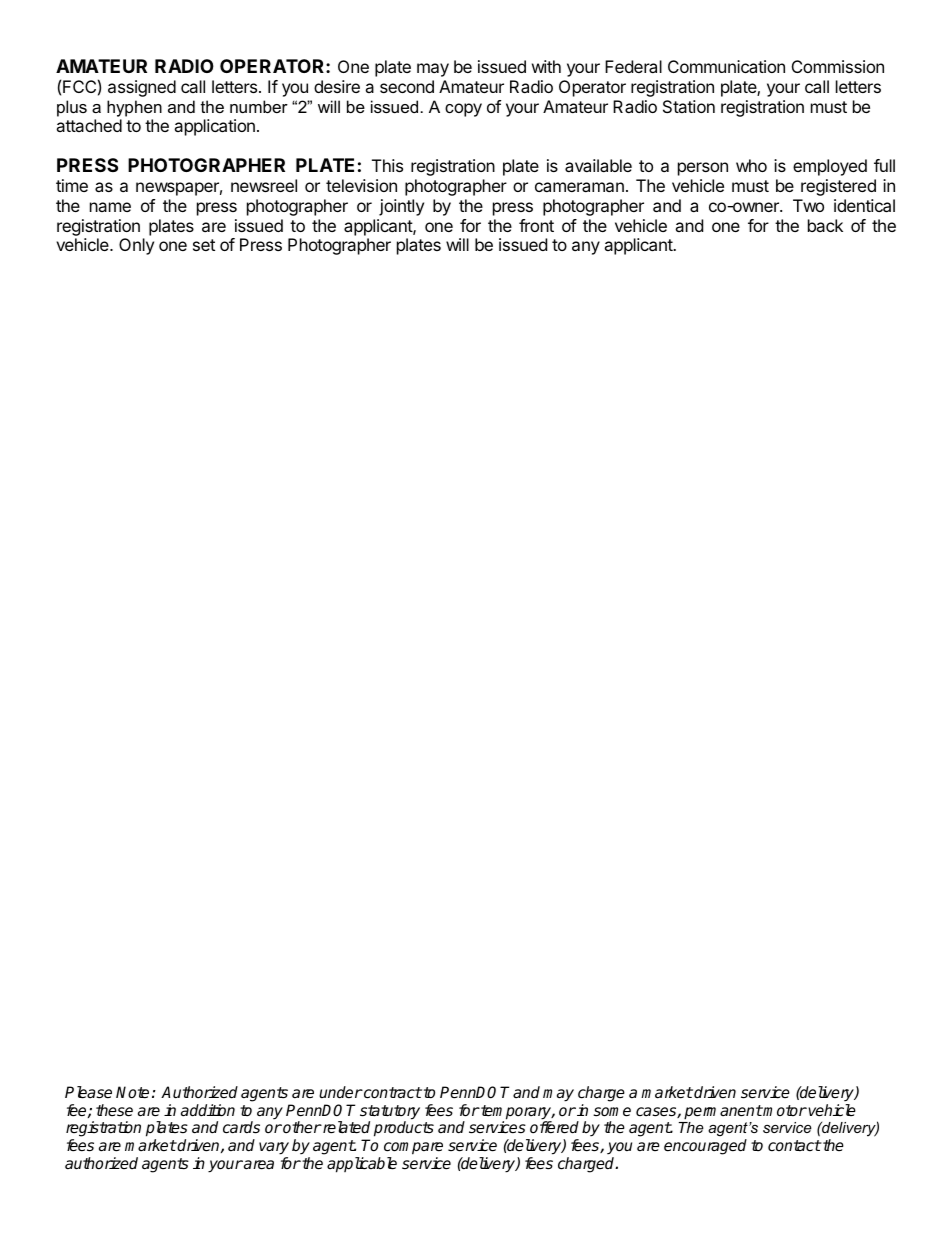  What do you see at coordinates (413, 1150) in the screenshot?
I see `compare` at bounding box center [413, 1150].
